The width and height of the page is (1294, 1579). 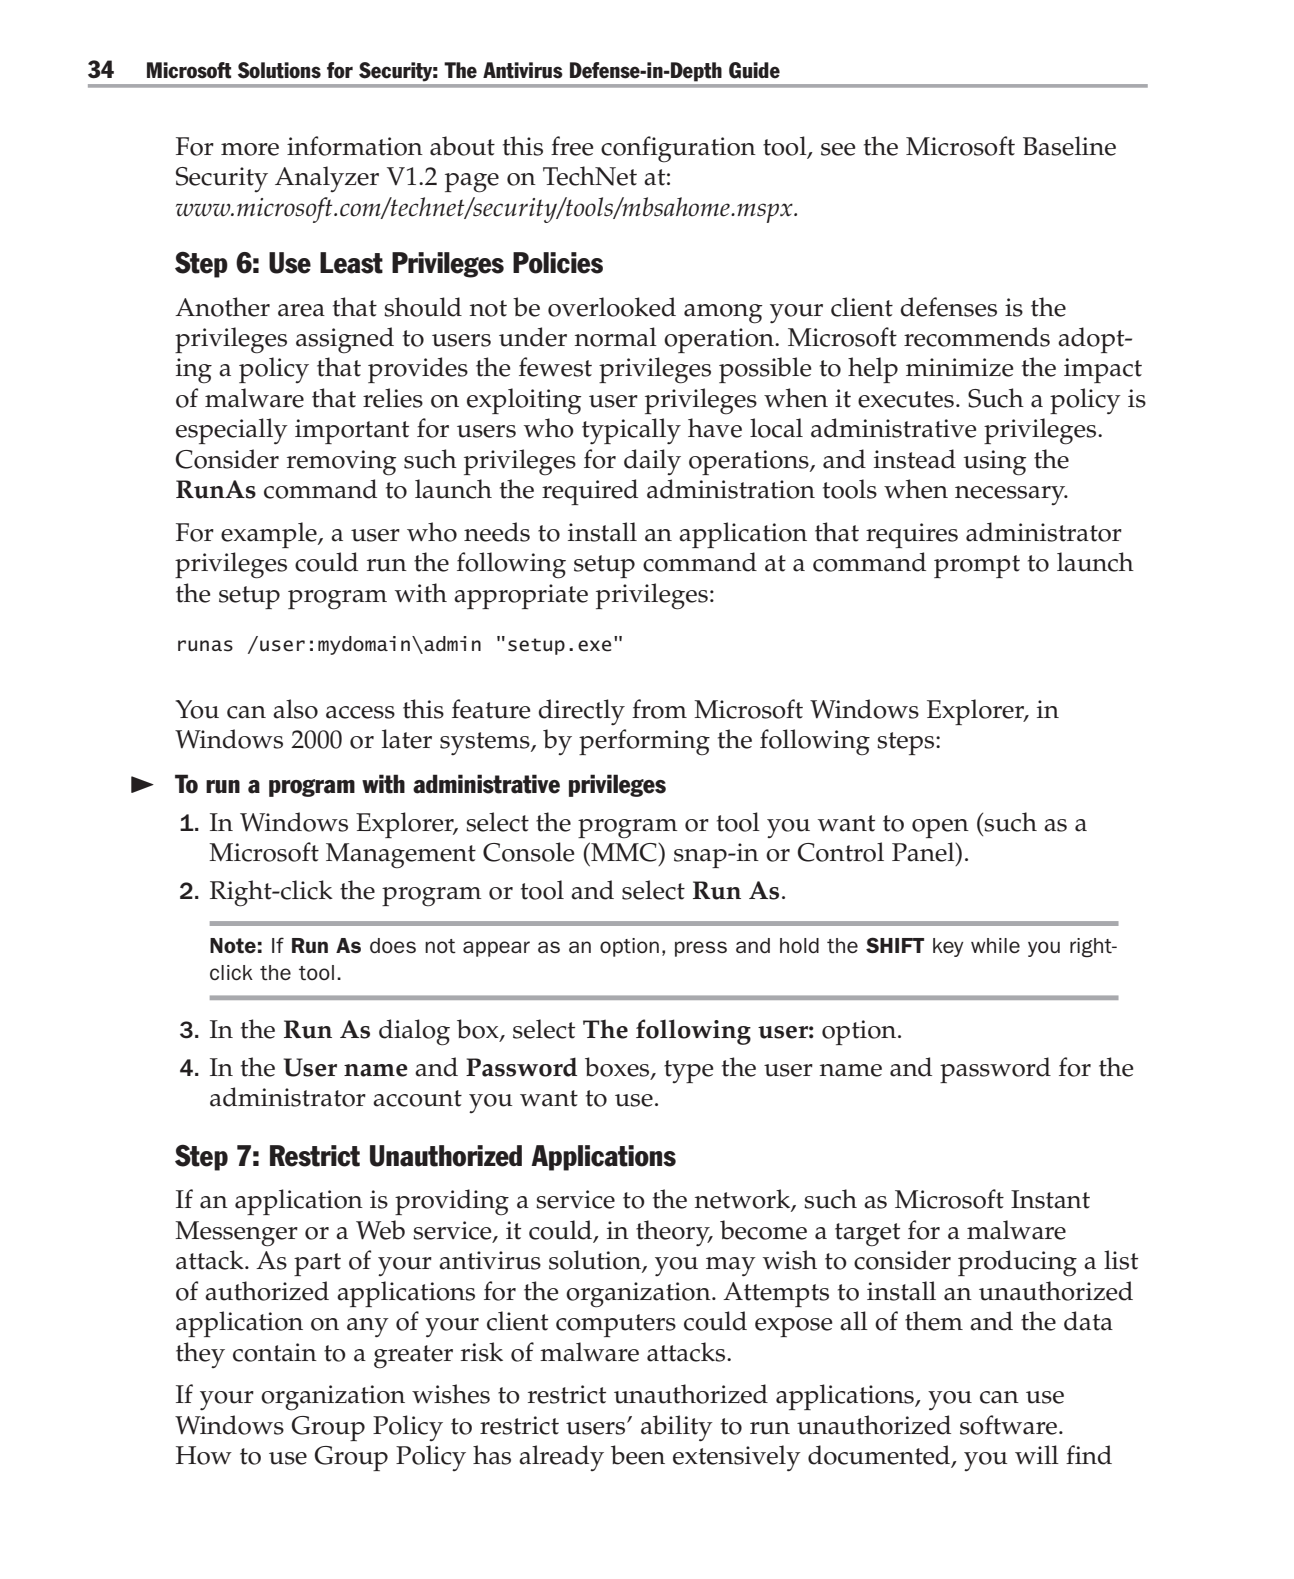 I want to click on Baseline, so click(x=1069, y=146).
